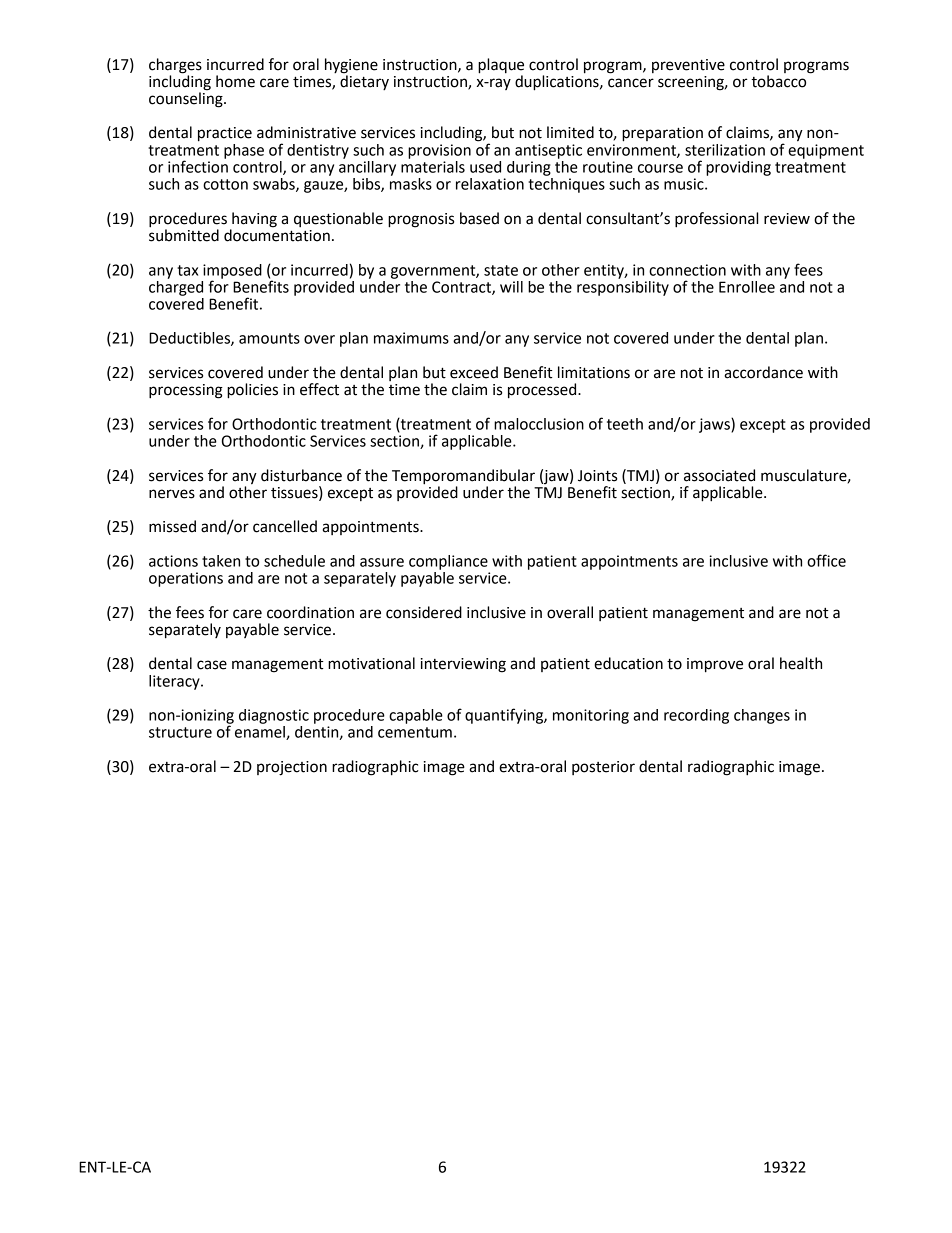 Image resolution: width=952 pixels, height=1233 pixels. I want to click on plaque, so click(501, 66).
